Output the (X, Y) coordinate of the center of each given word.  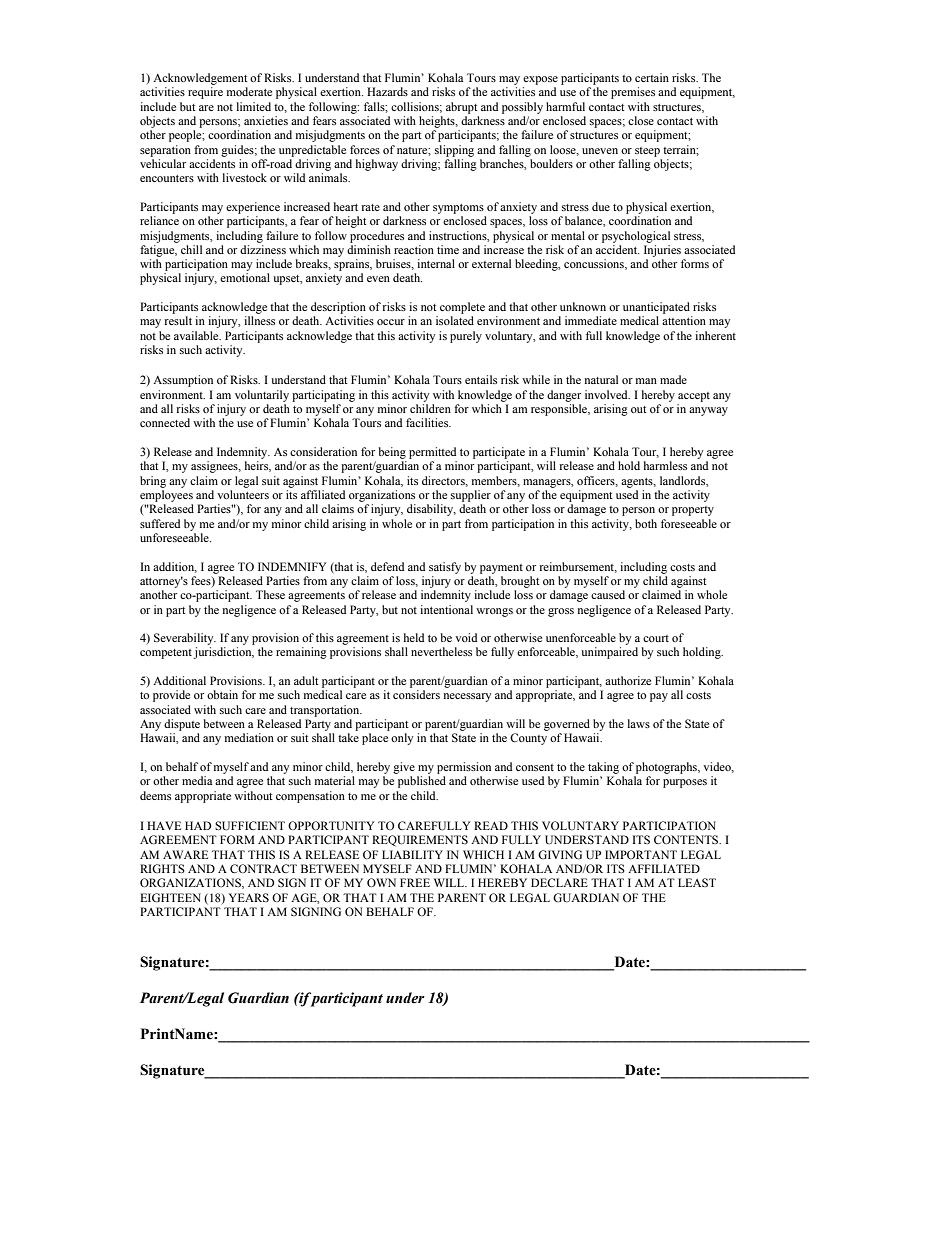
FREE (415, 882)
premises (633, 93)
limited (254, 106)
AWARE (185, 854)
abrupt (462, 108)
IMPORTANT (641, 854)
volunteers (243, 494)
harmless (665, 465)
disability (431, 510)
